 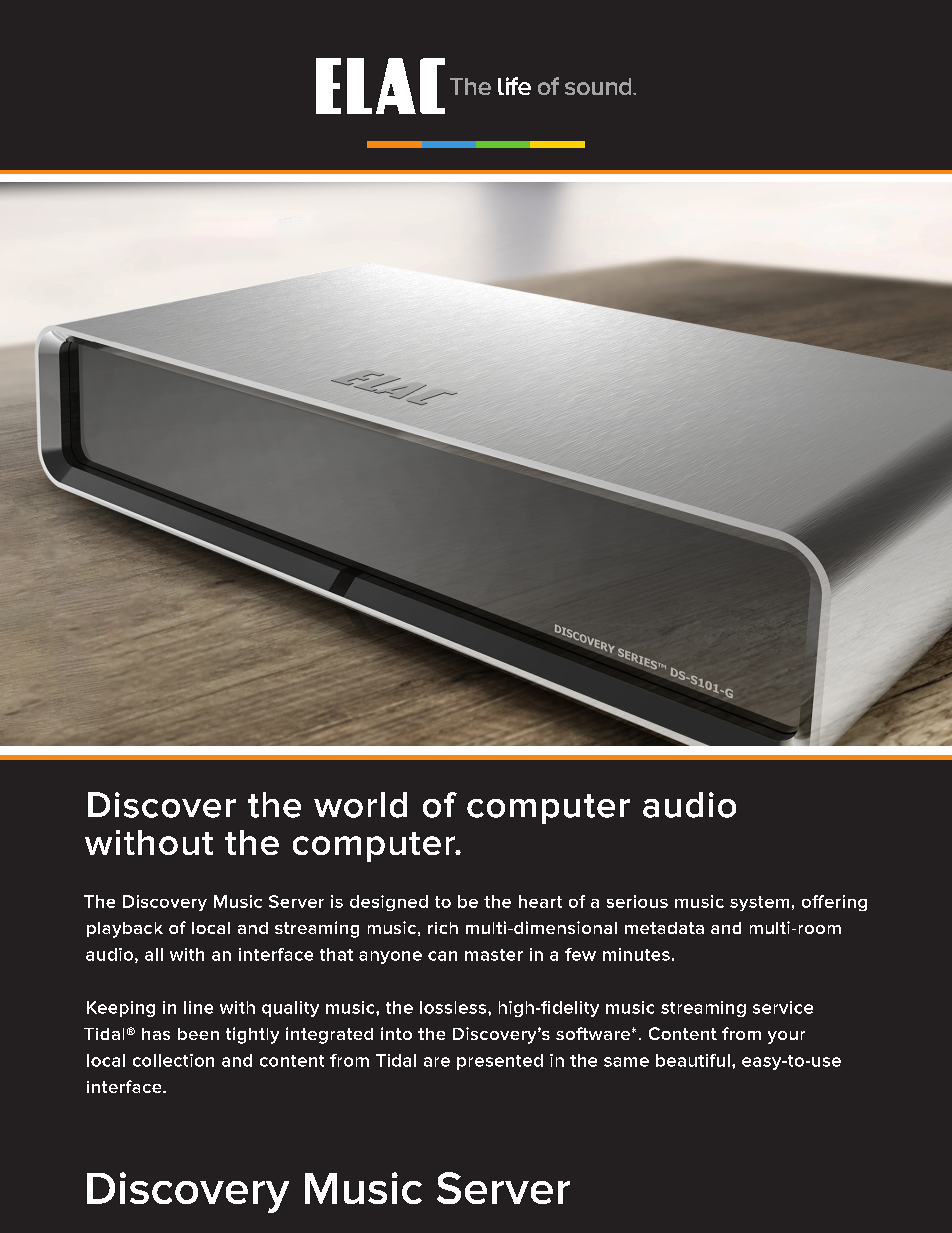 What do you see at coordinates (154, 954) in the document?
I see `all` at bounding box center [154, 954].
